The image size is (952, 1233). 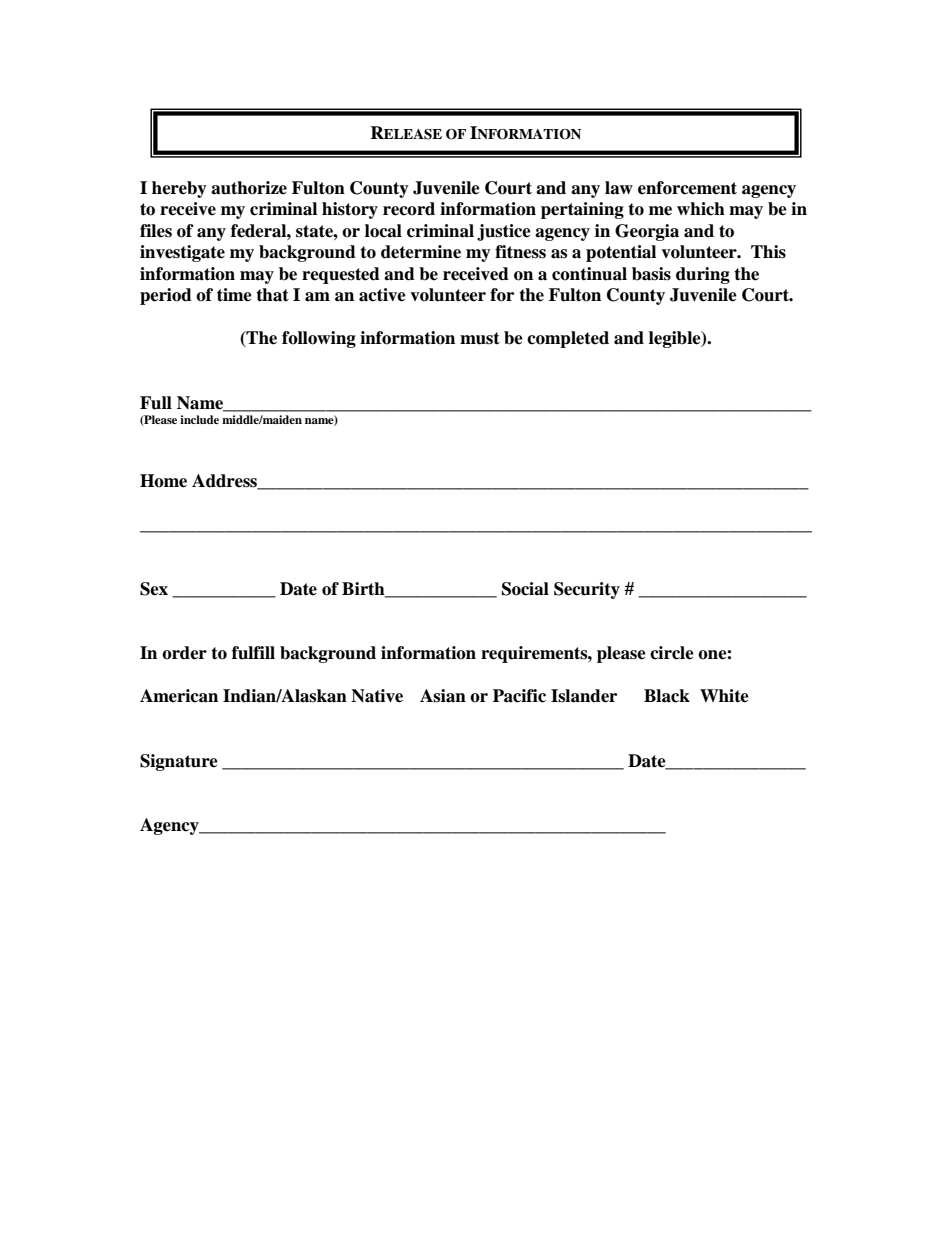 What do you see at coordinates (199, 419) in the screenshot?
I see `include` at bounding box center [199, 419].
